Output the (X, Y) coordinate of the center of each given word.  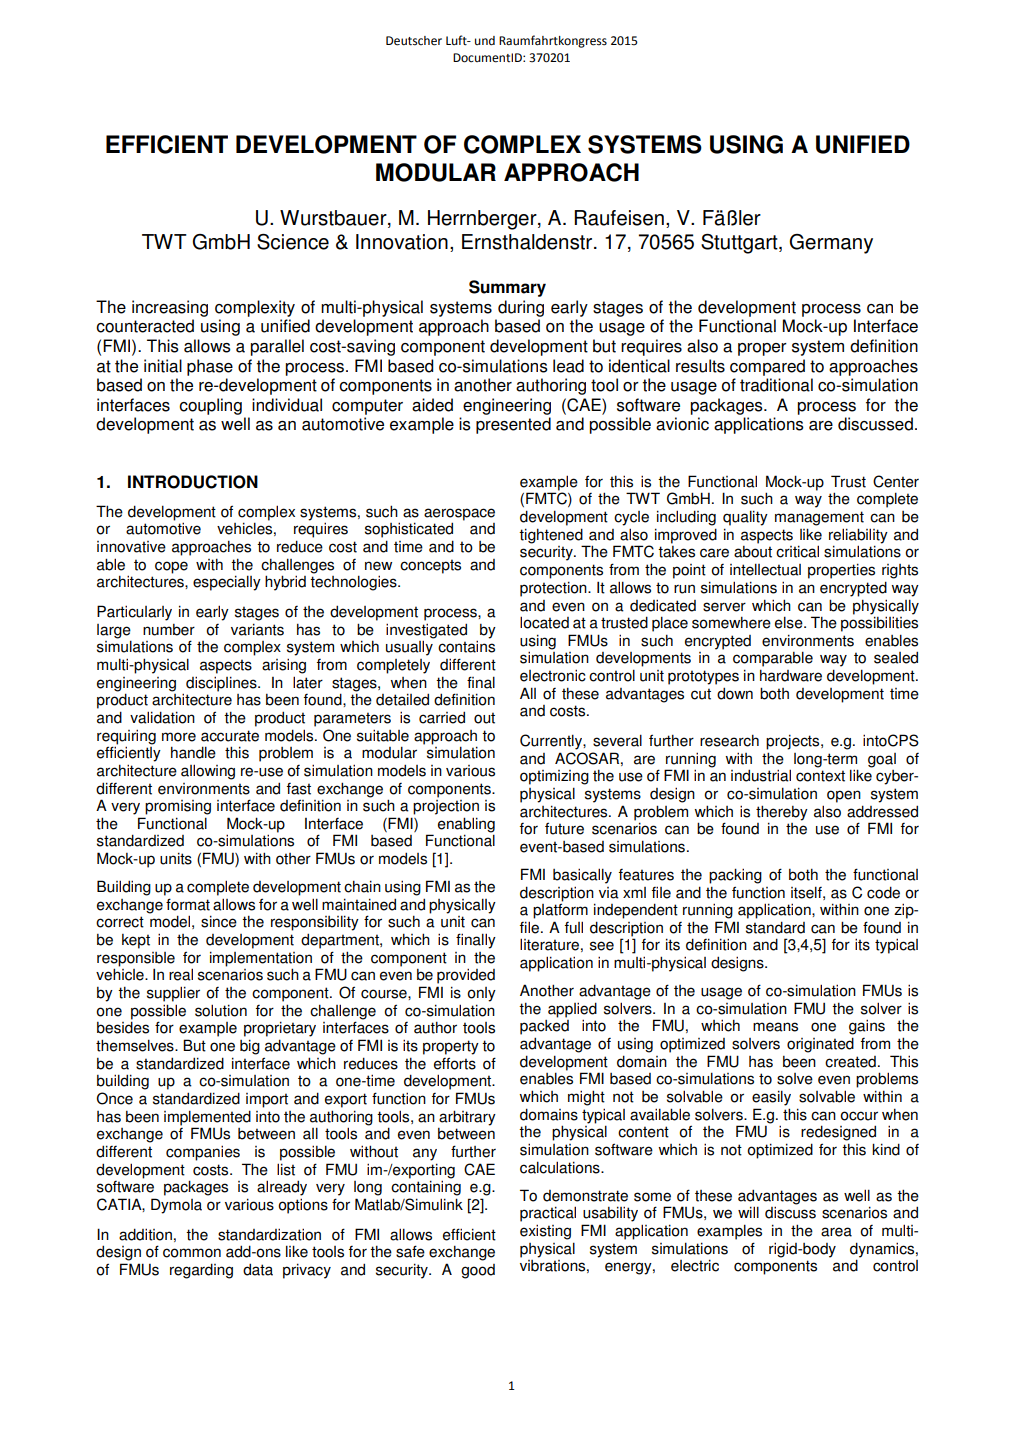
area (836, 1232)
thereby (782, 814)
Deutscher (414, 41)
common (192, 1253)
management (819, 518)
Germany (831, 244)
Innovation (402, 242)
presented (513, 425)
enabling (466, 826)
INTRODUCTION (193, 482)
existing (545, 1232)
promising (178, 807)
